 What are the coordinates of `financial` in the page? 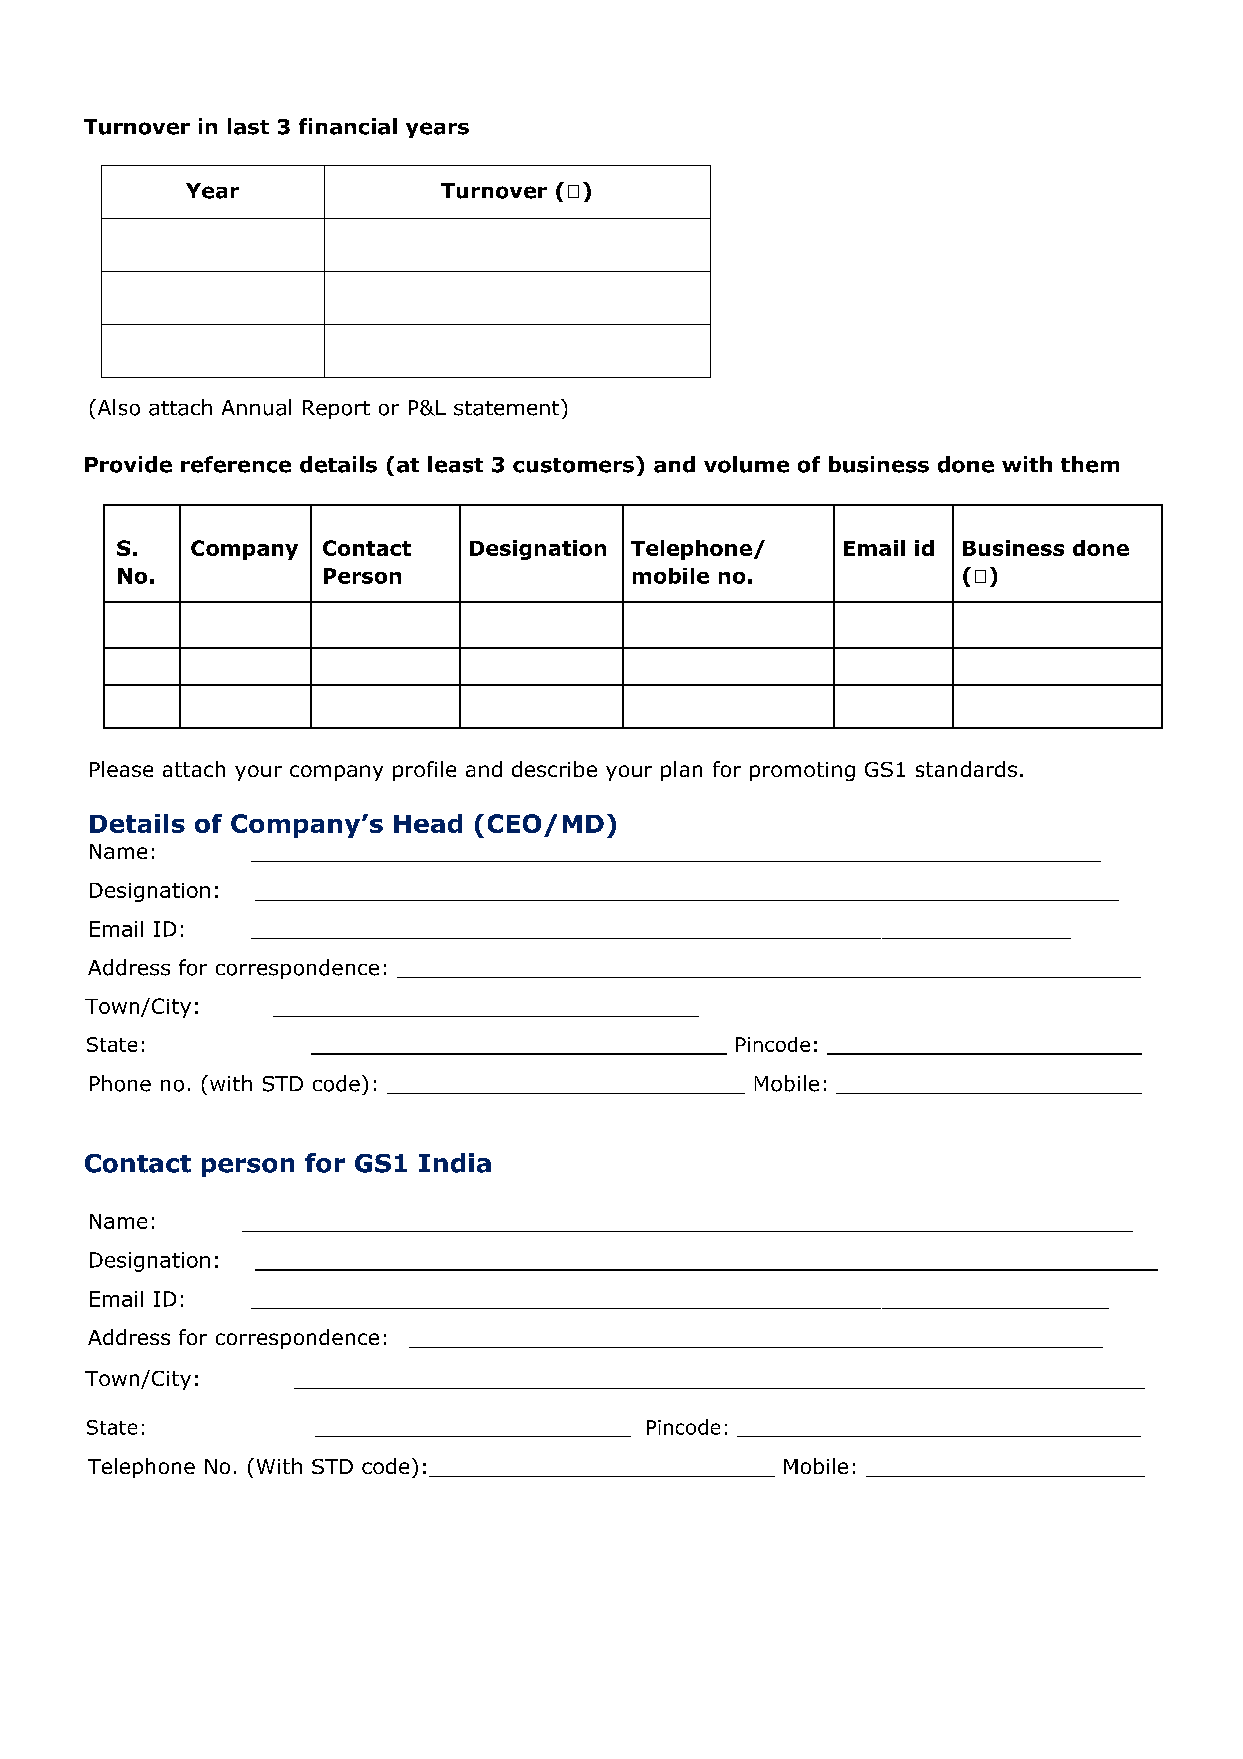 It's located at (348, 126).
